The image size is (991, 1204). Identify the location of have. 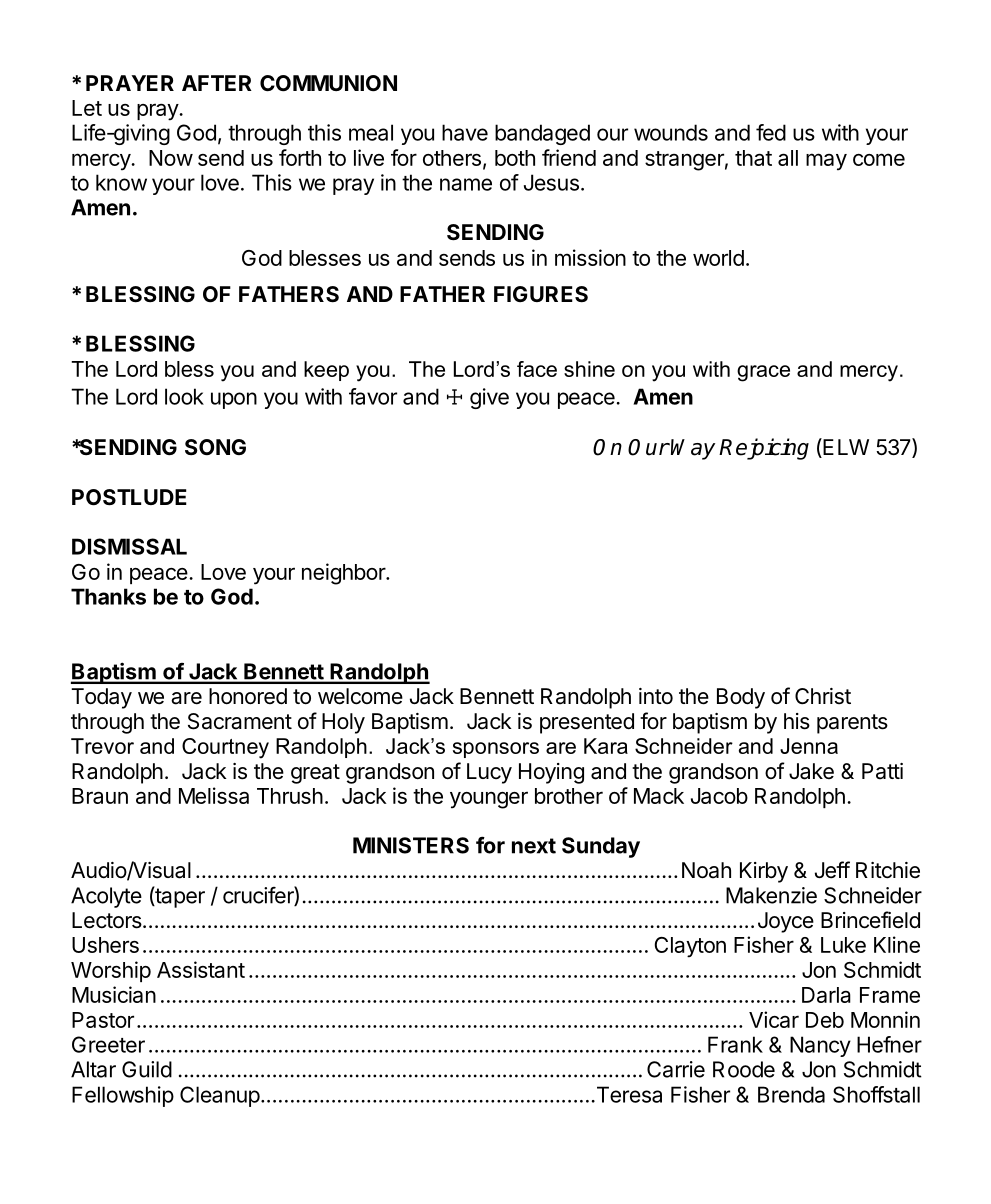
(465, 132).
